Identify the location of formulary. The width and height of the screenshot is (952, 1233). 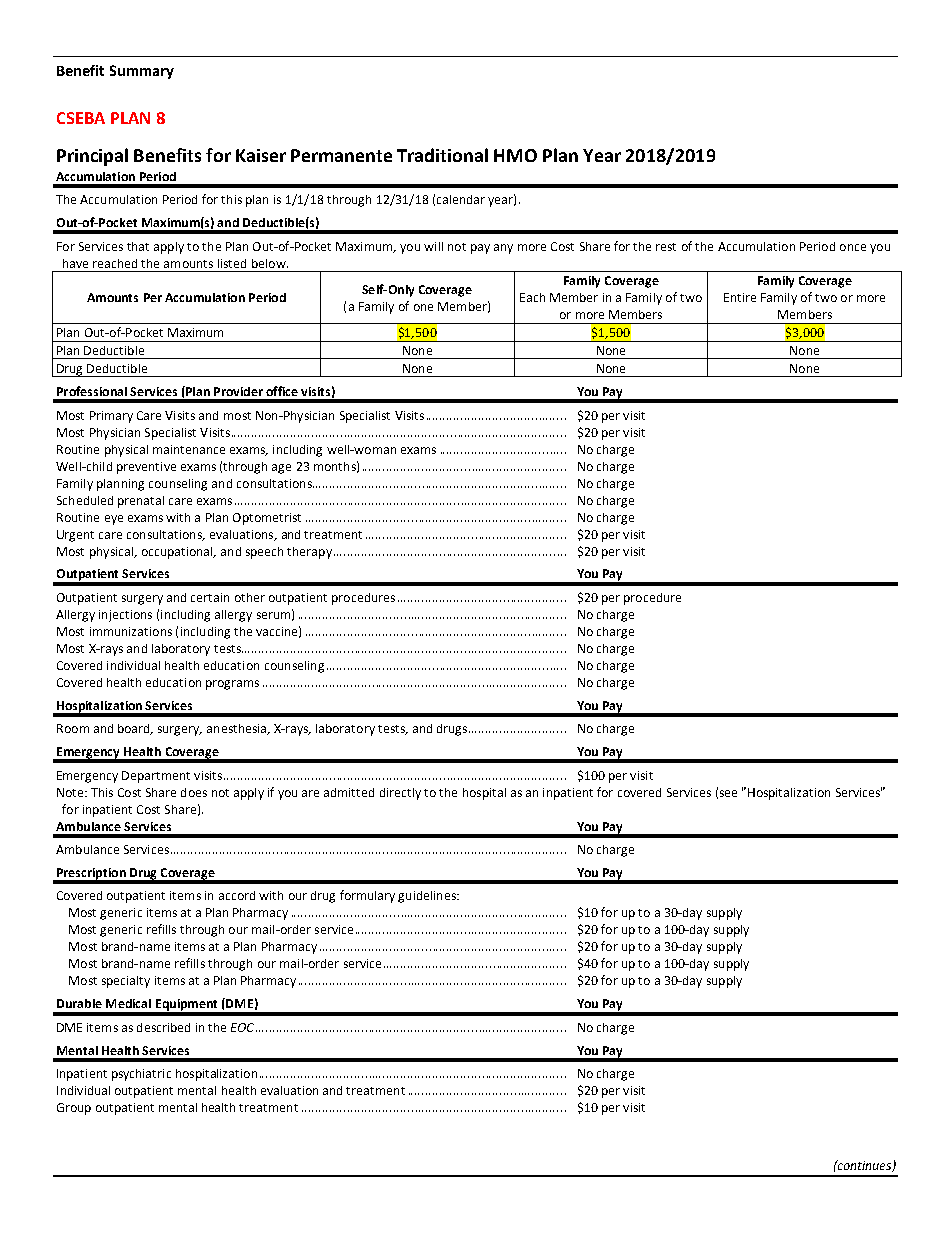
(367, 896).
